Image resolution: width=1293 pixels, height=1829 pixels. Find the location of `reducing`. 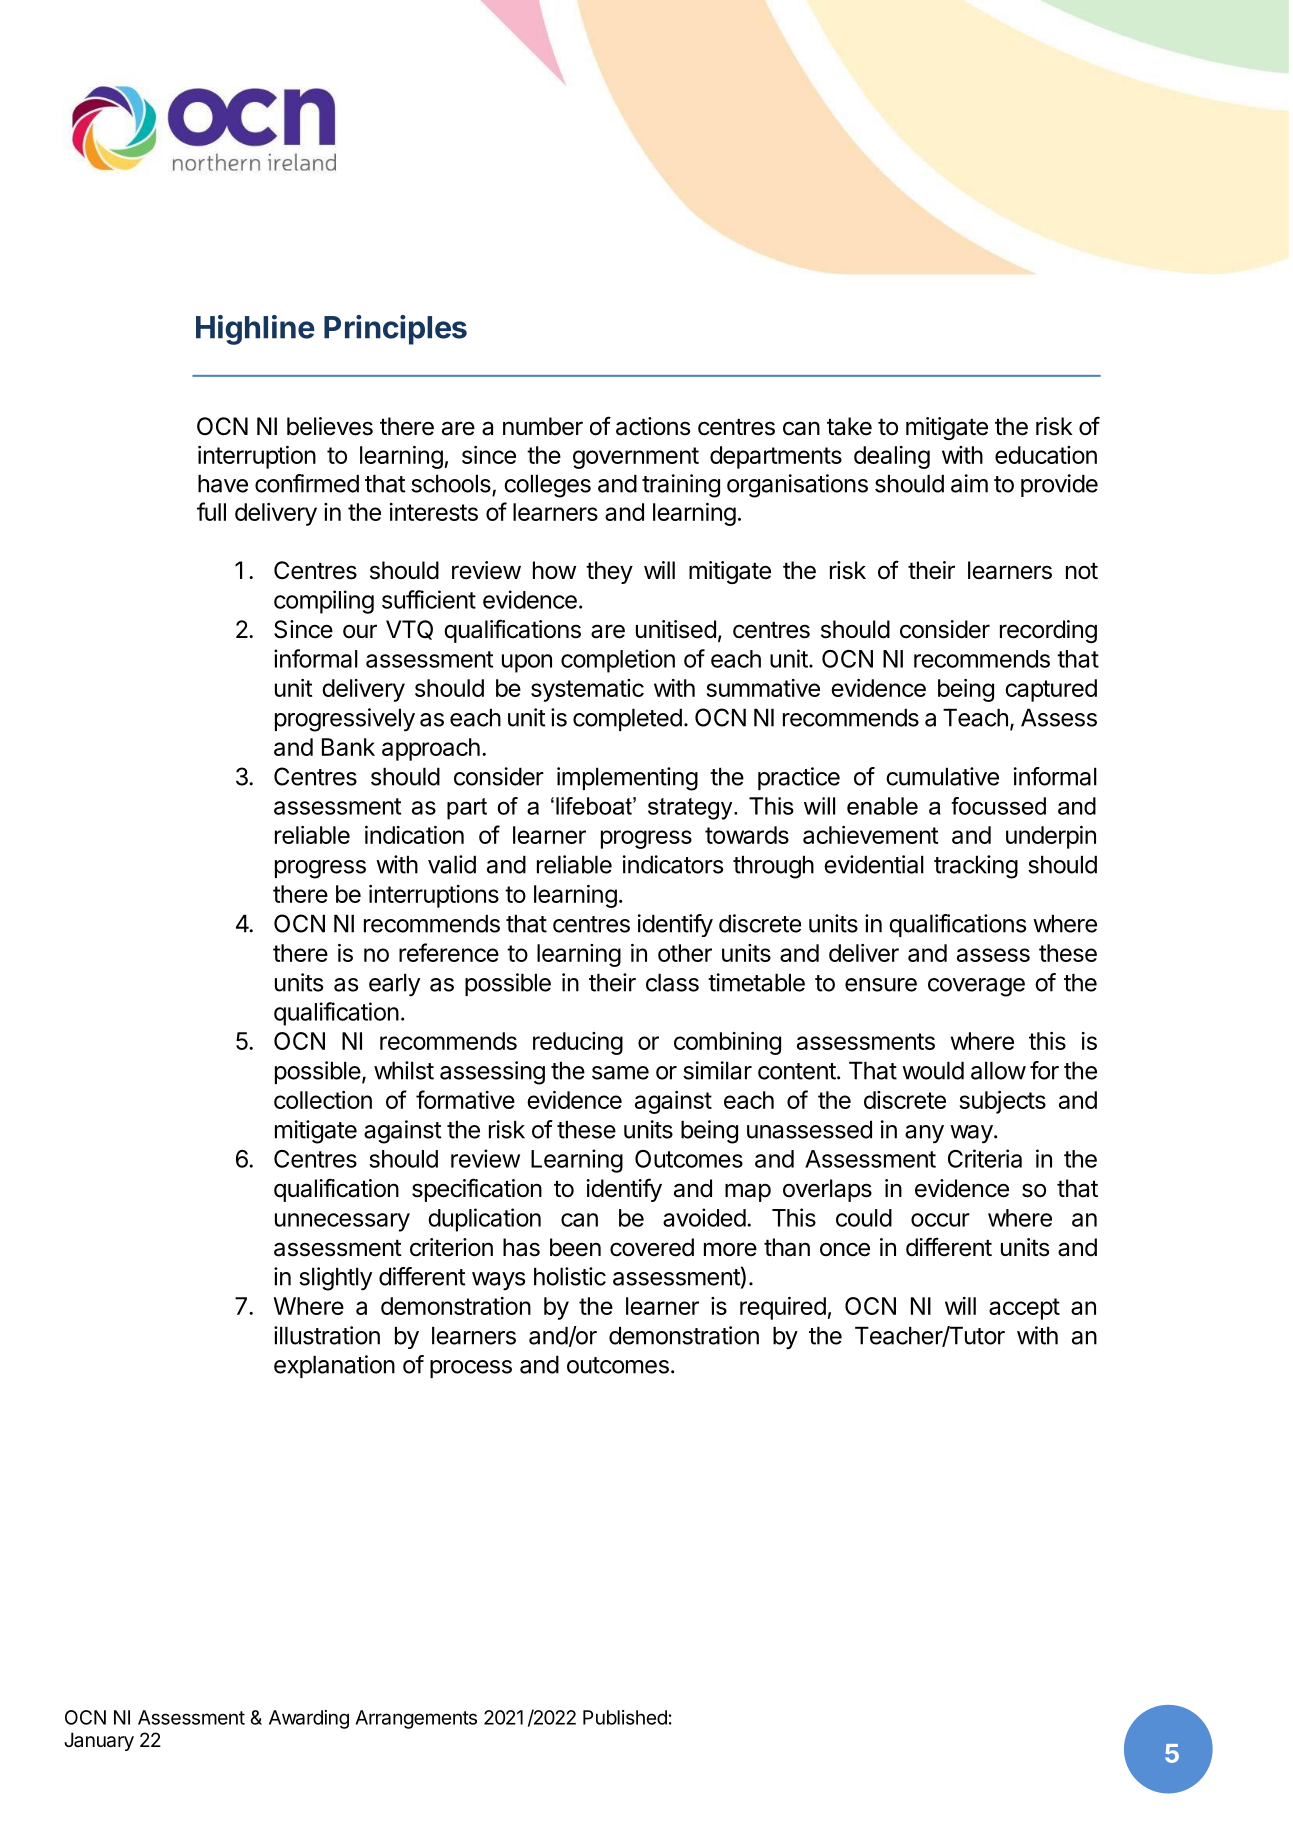

reducing is located at coordinates (578, 1043).
